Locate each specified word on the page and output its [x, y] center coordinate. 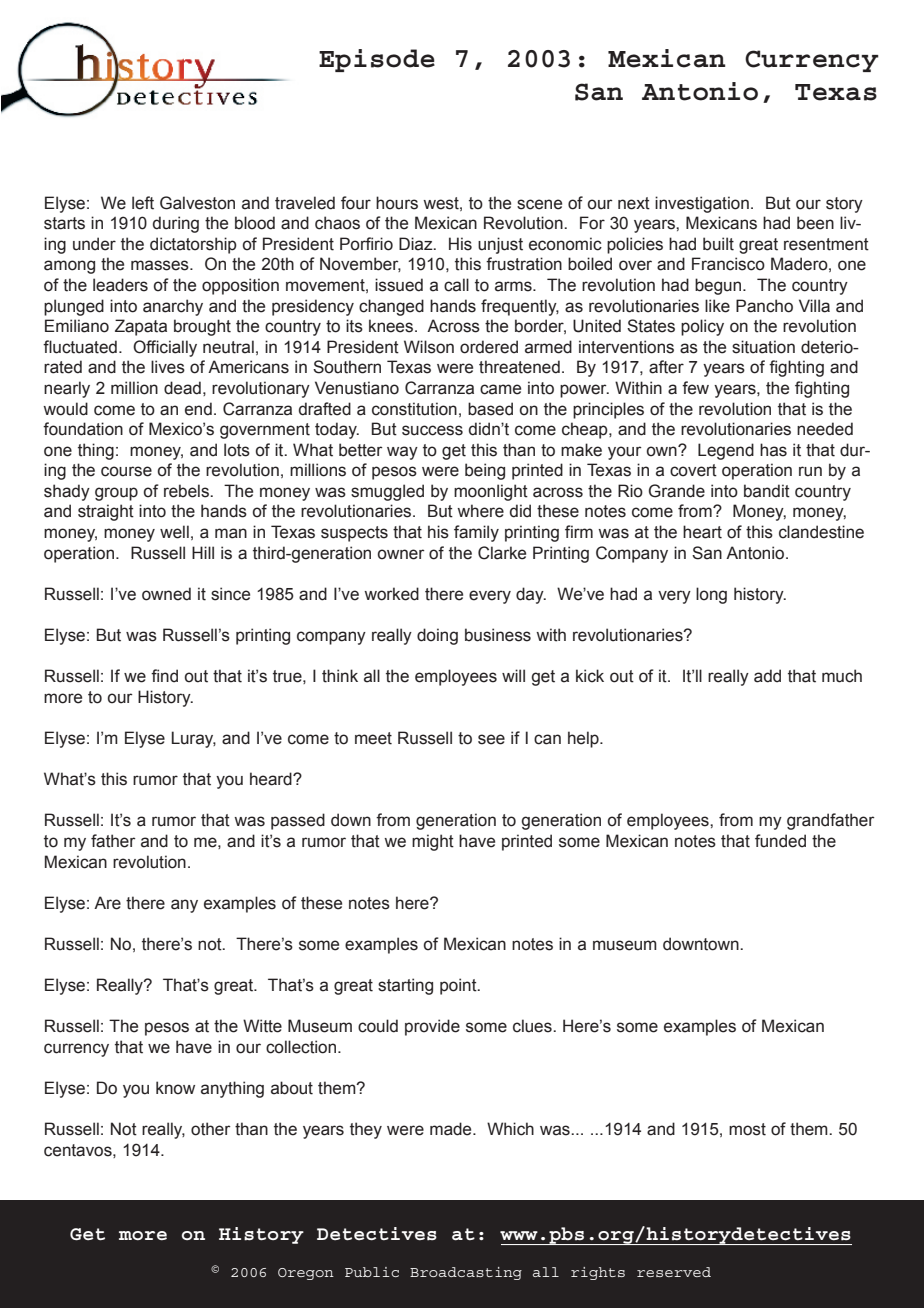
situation [763, 347]
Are [107, 903]
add [767, 676]
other [211, 1129]
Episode [377, 60]
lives [168, 367]
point [459, 986]
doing [437, 636]
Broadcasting [466, 1273]
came [500, 389]
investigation [702, 204]
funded [780, 841]
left [143, 203]
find [164, 676]
